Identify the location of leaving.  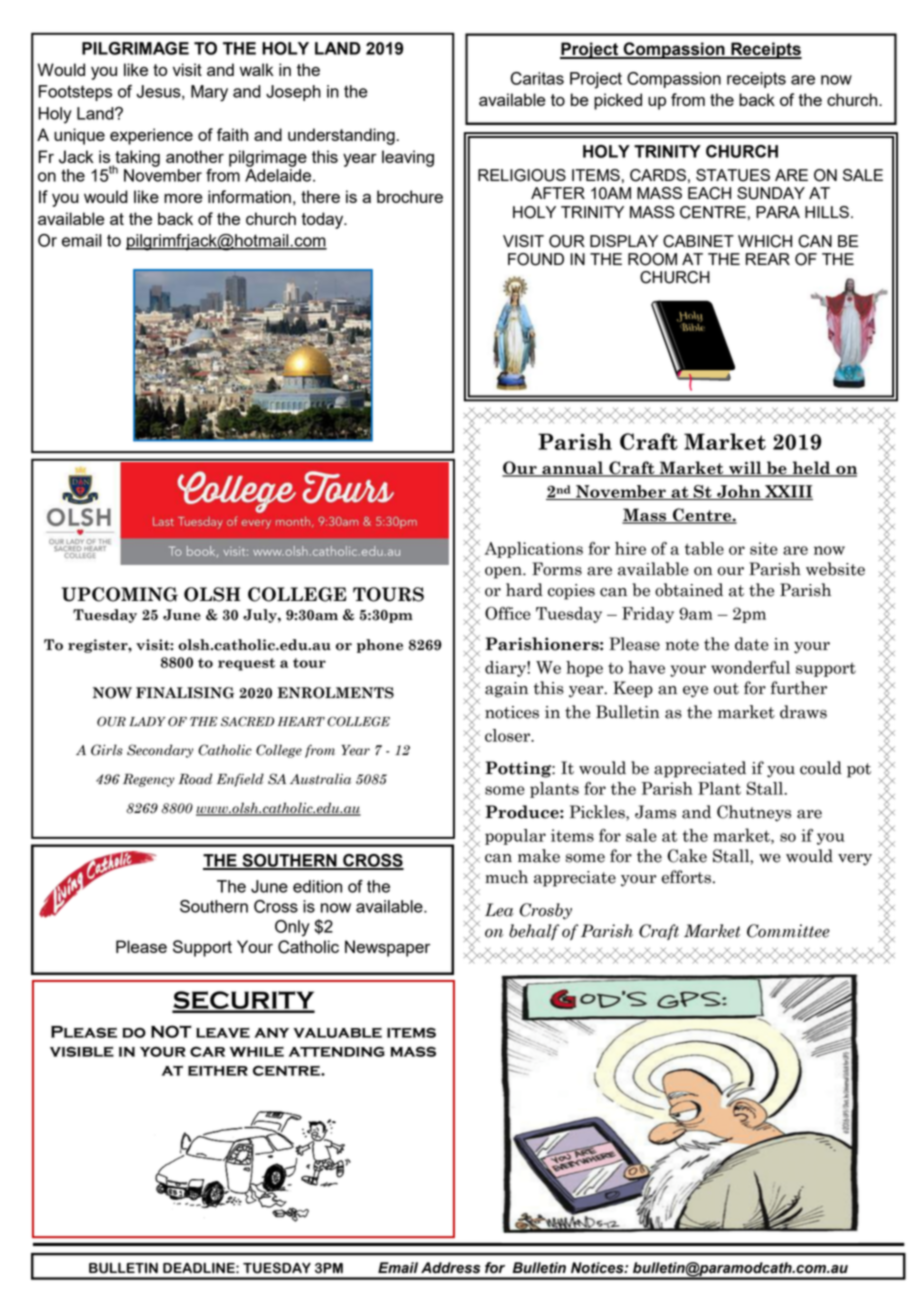
(408, 158).
